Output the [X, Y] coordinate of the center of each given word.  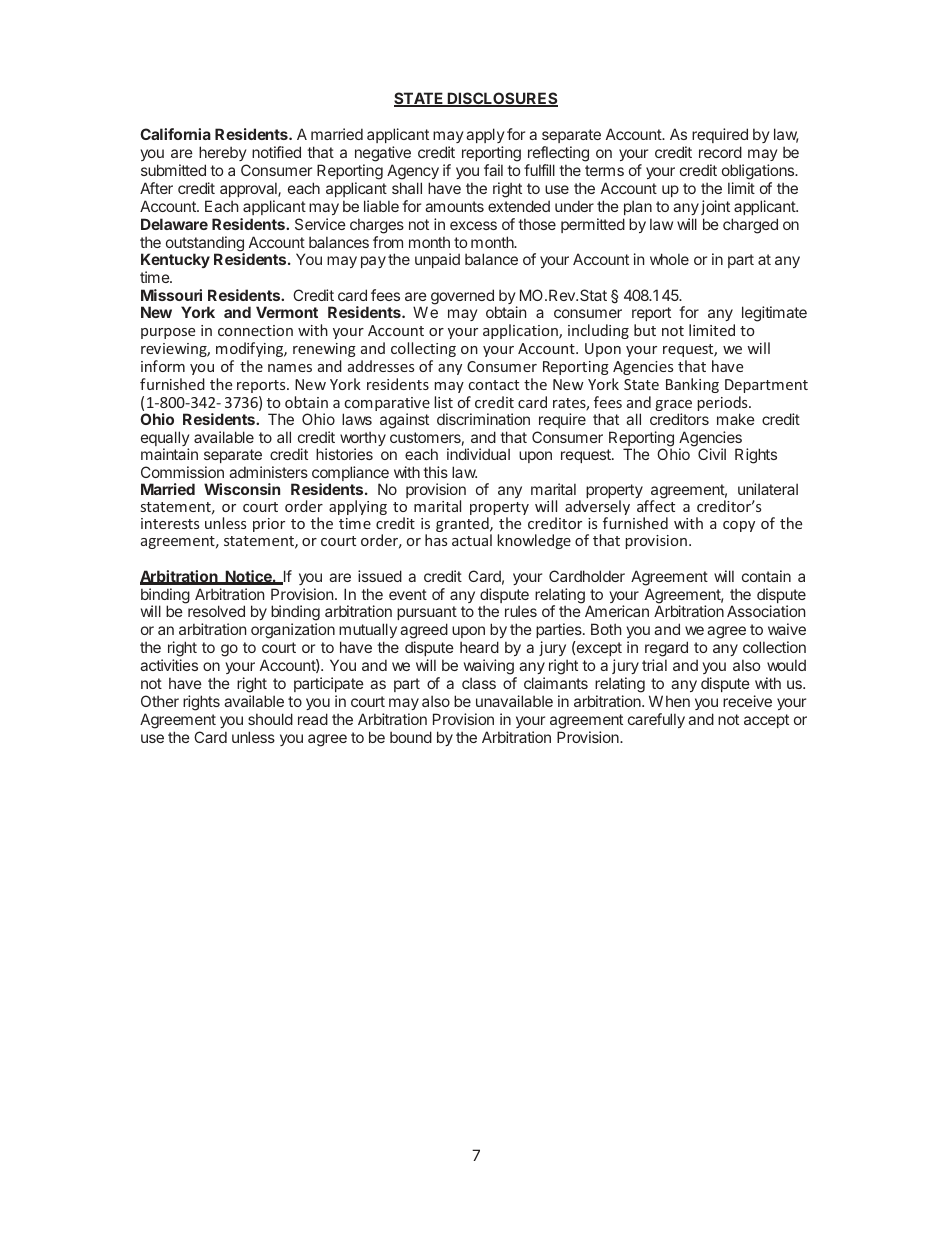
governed [463, 298]
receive [747, 701]
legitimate [774, 314]
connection [255, 330]
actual [472, 540]
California [175, 134]
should [270, 719]
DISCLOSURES [501, 99]
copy [739, 526]
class [479, 683]
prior [269, 525]
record [720, 152]
